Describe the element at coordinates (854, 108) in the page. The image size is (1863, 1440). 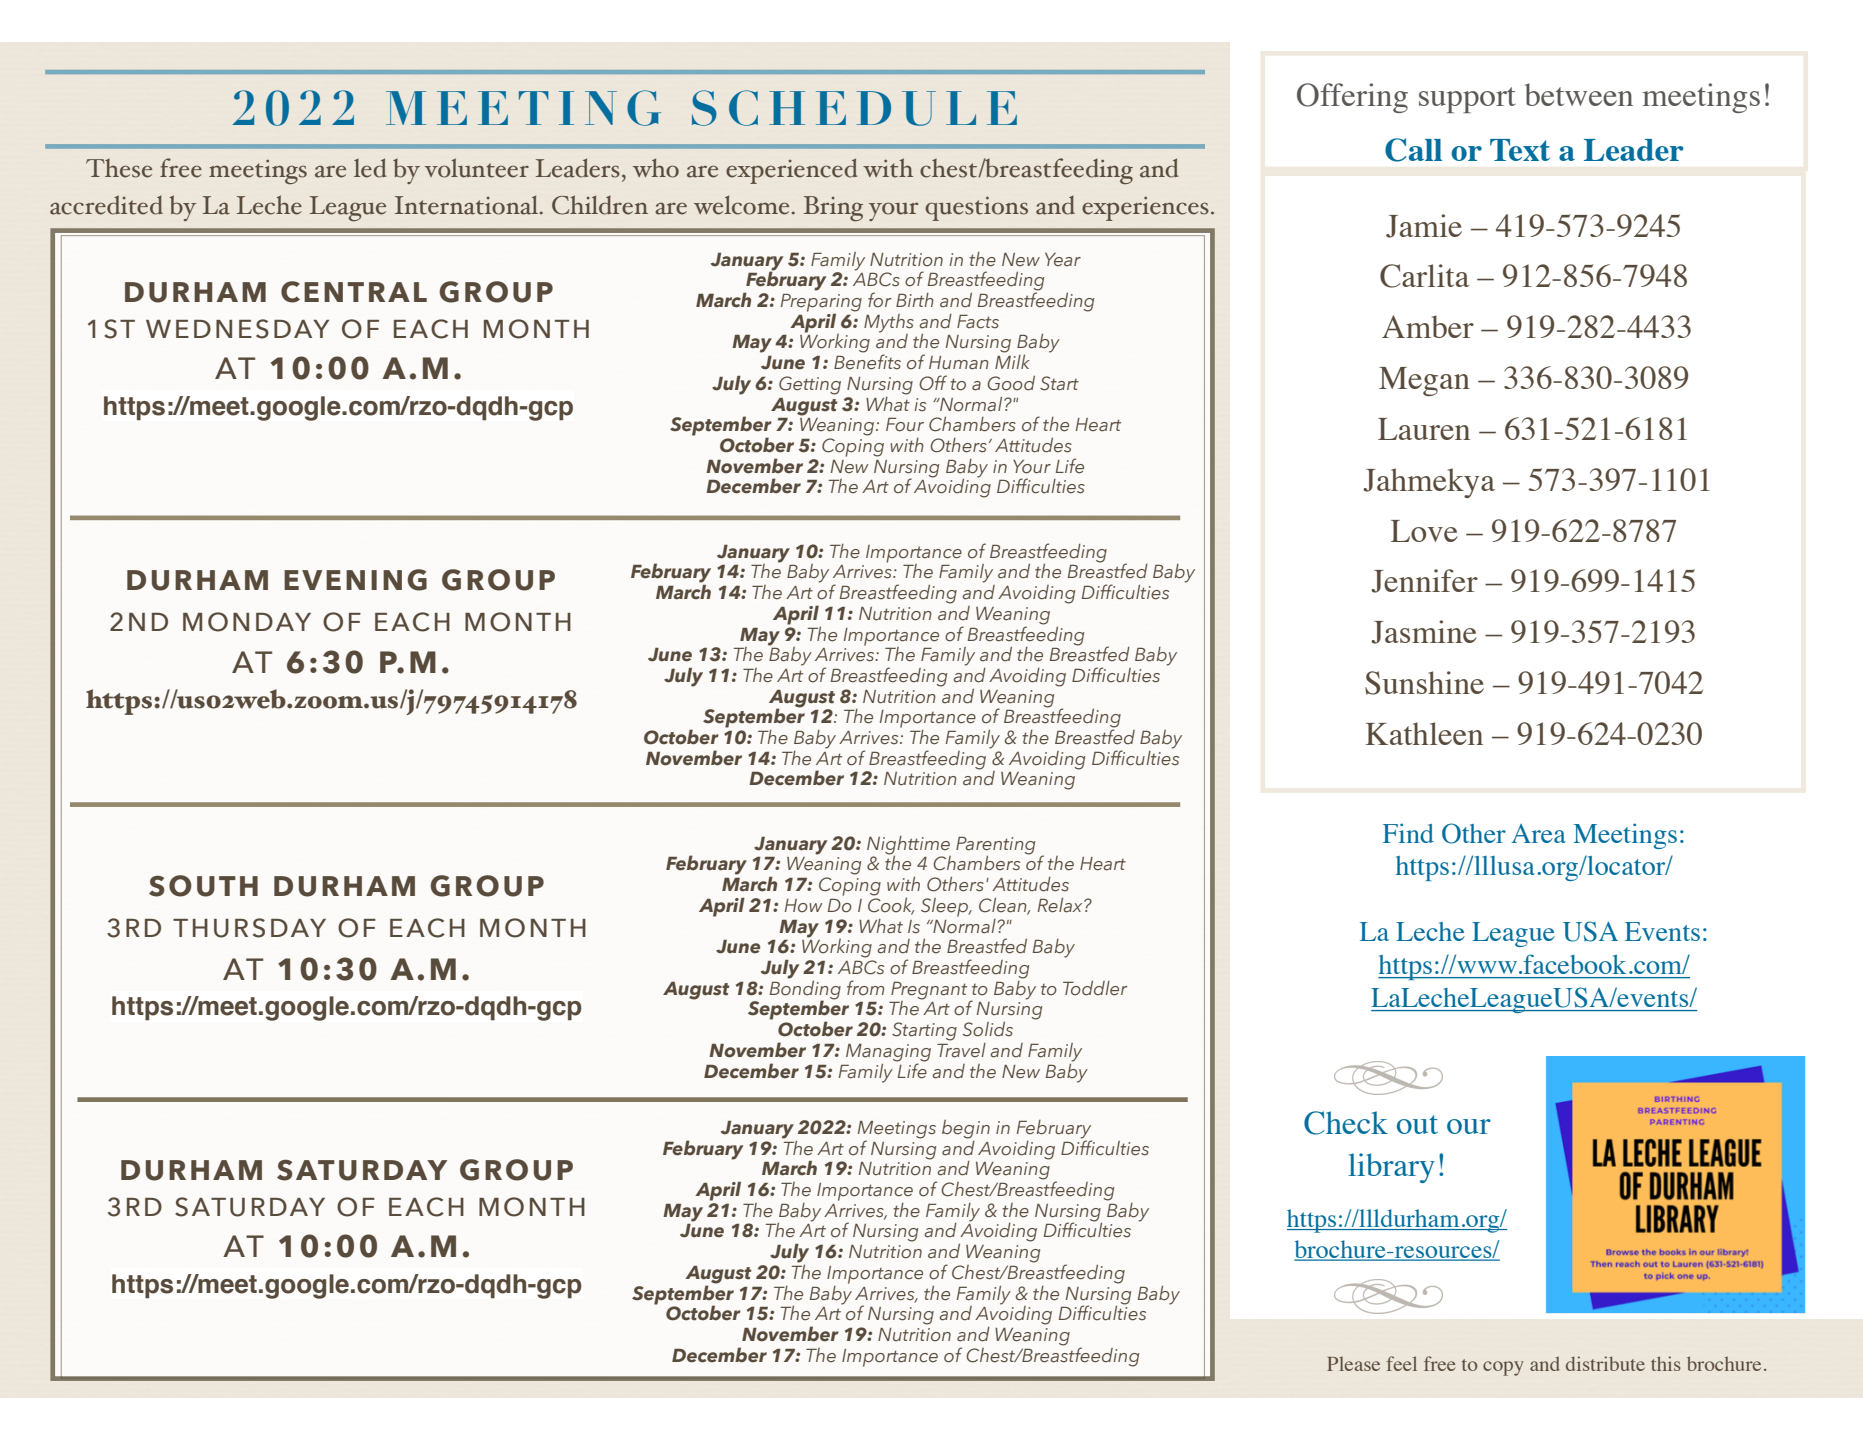
I see `SCHEDULE` at that location.
